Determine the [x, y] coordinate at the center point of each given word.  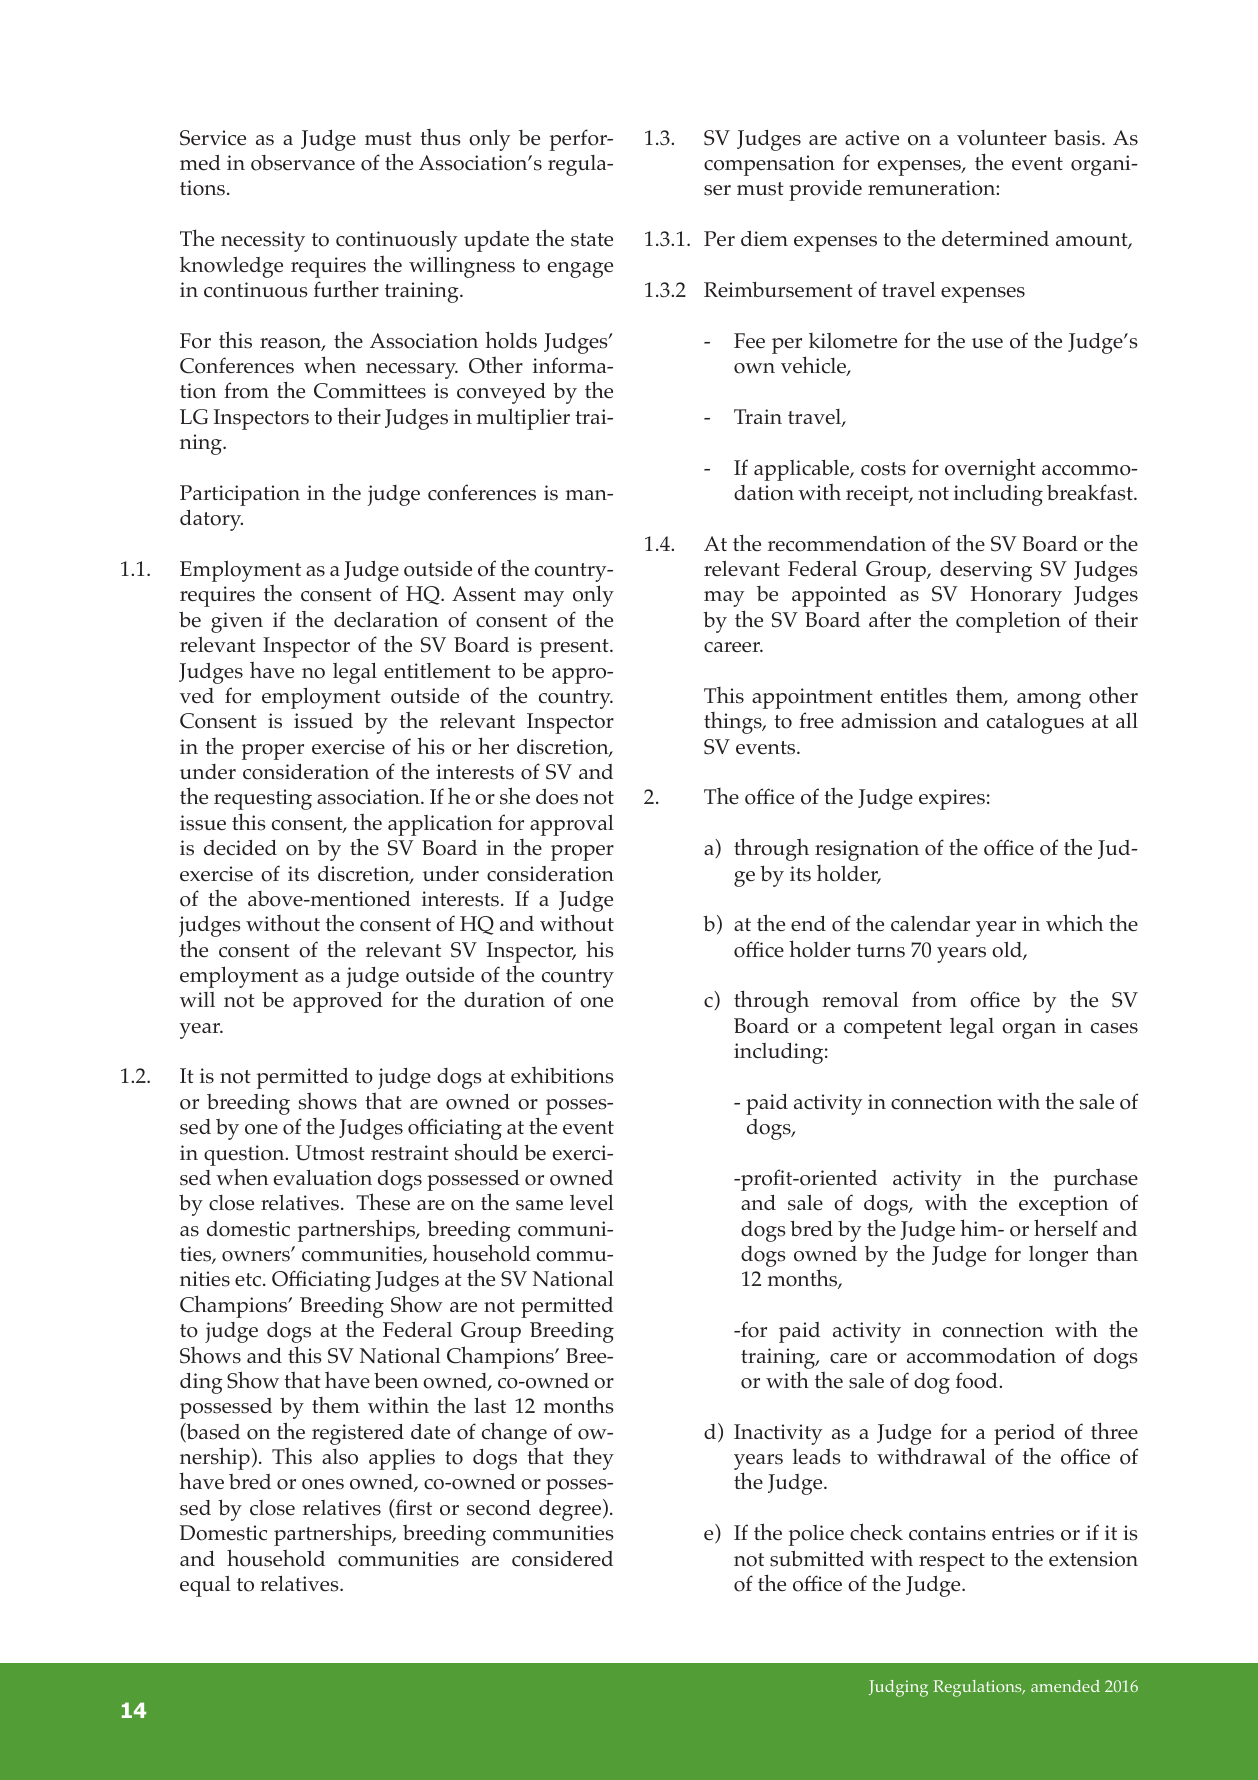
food [978, 1380]
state [592, 240]
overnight [990, 469]
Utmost [330, 1153]
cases [1114, 1028]
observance [303, 163]
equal [205, 1586]
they [593, 1459]
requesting [263, 799]
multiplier [523, 419]
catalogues [1035, 723]
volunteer [1002, 138]
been [396, 1380]
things [734, 723]
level [592, 1202]
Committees [370, 391]
